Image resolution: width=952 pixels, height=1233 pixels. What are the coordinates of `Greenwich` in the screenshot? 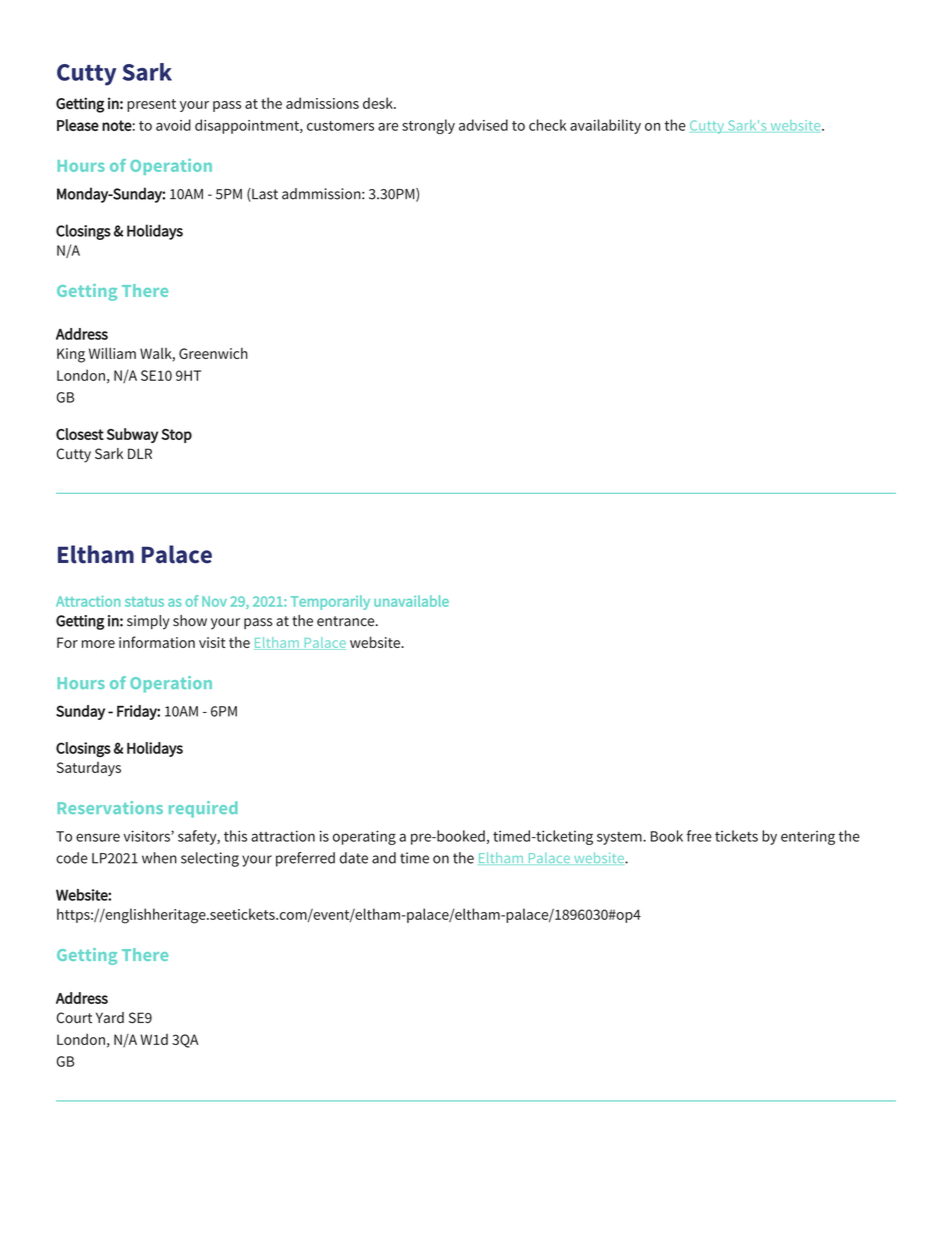 It's located at (213, 353).
